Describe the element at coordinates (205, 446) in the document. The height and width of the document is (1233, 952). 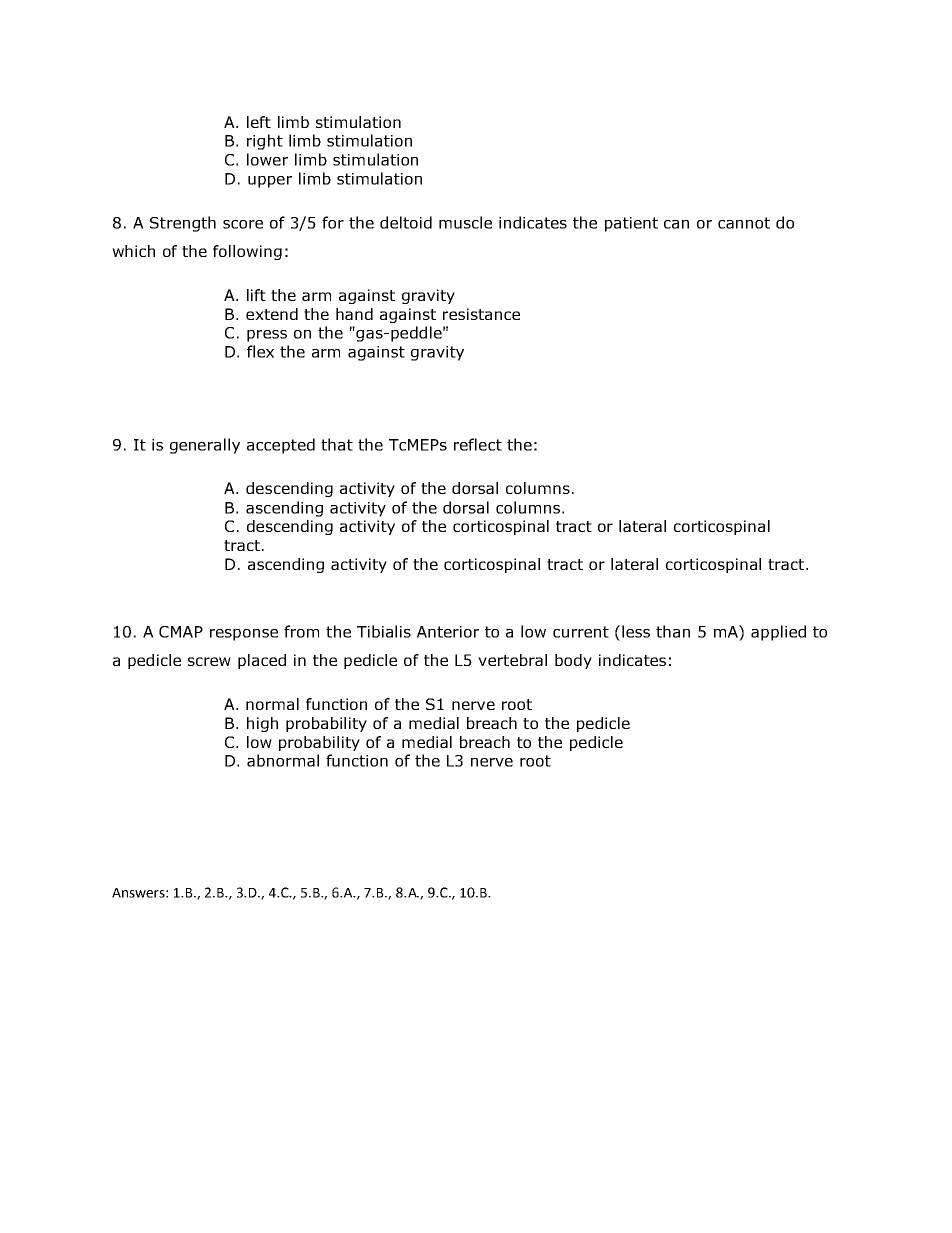
I see `generally` at that location.
